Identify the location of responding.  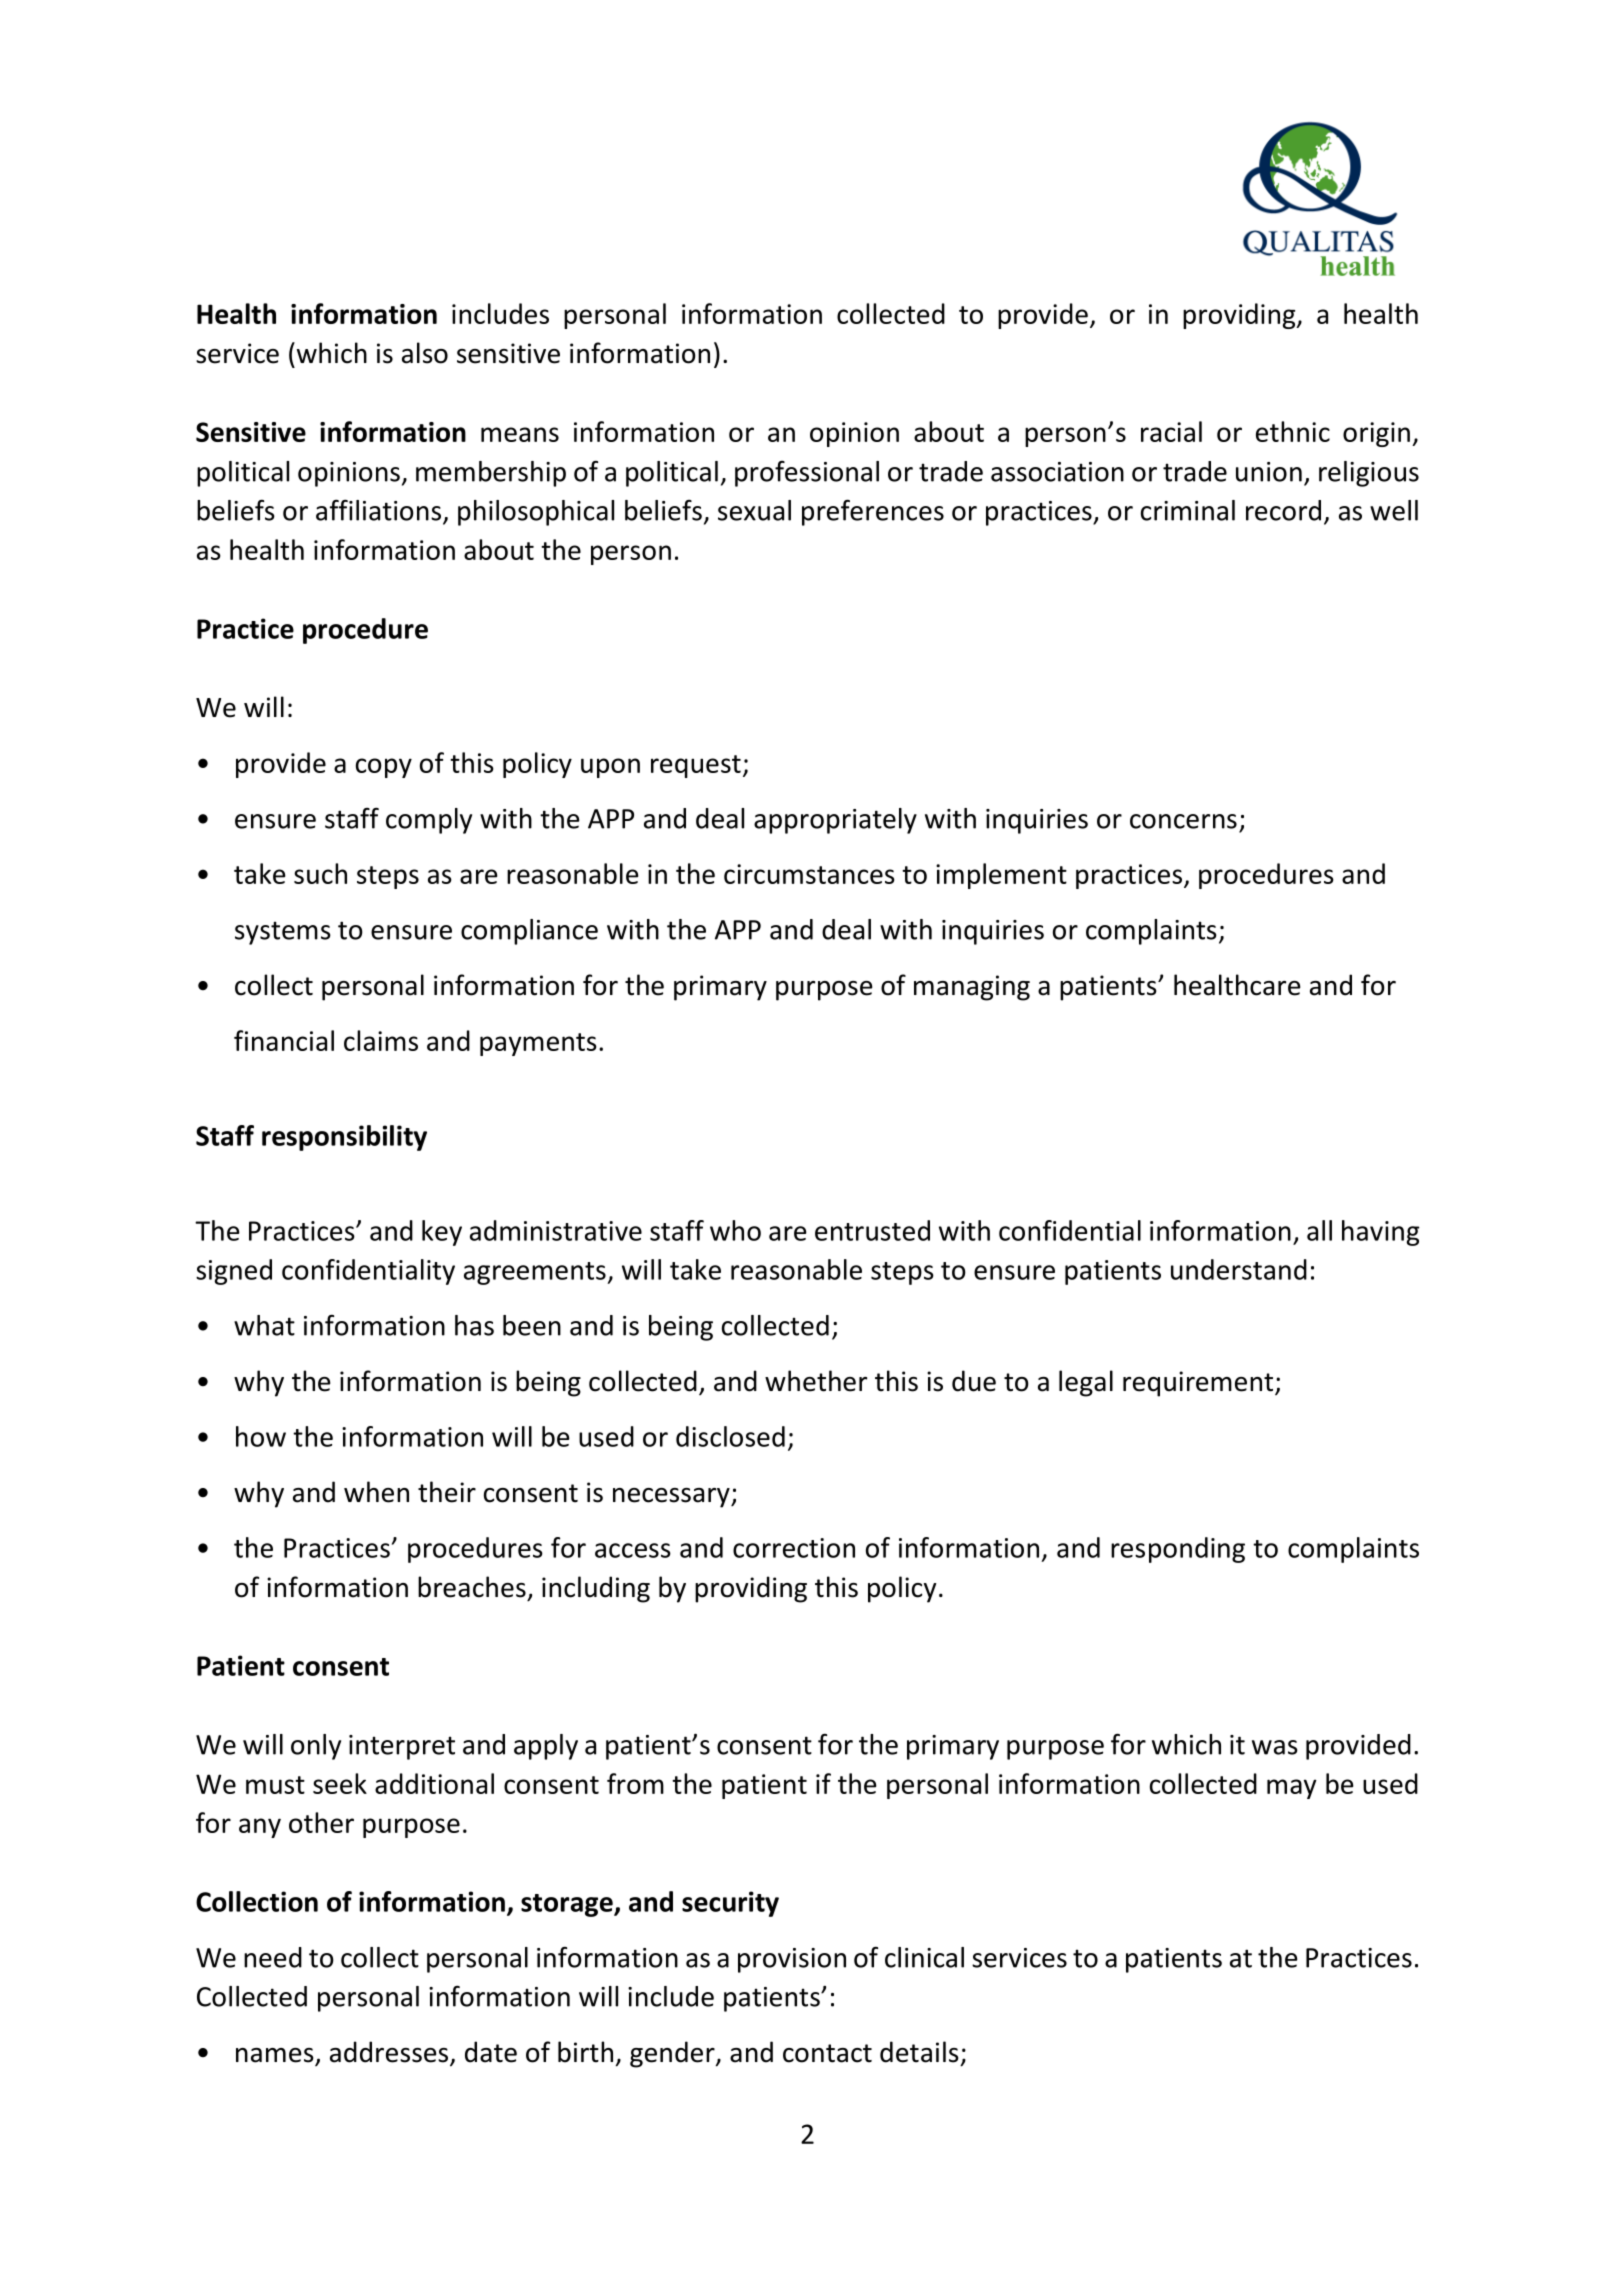
(1178, 1550).
